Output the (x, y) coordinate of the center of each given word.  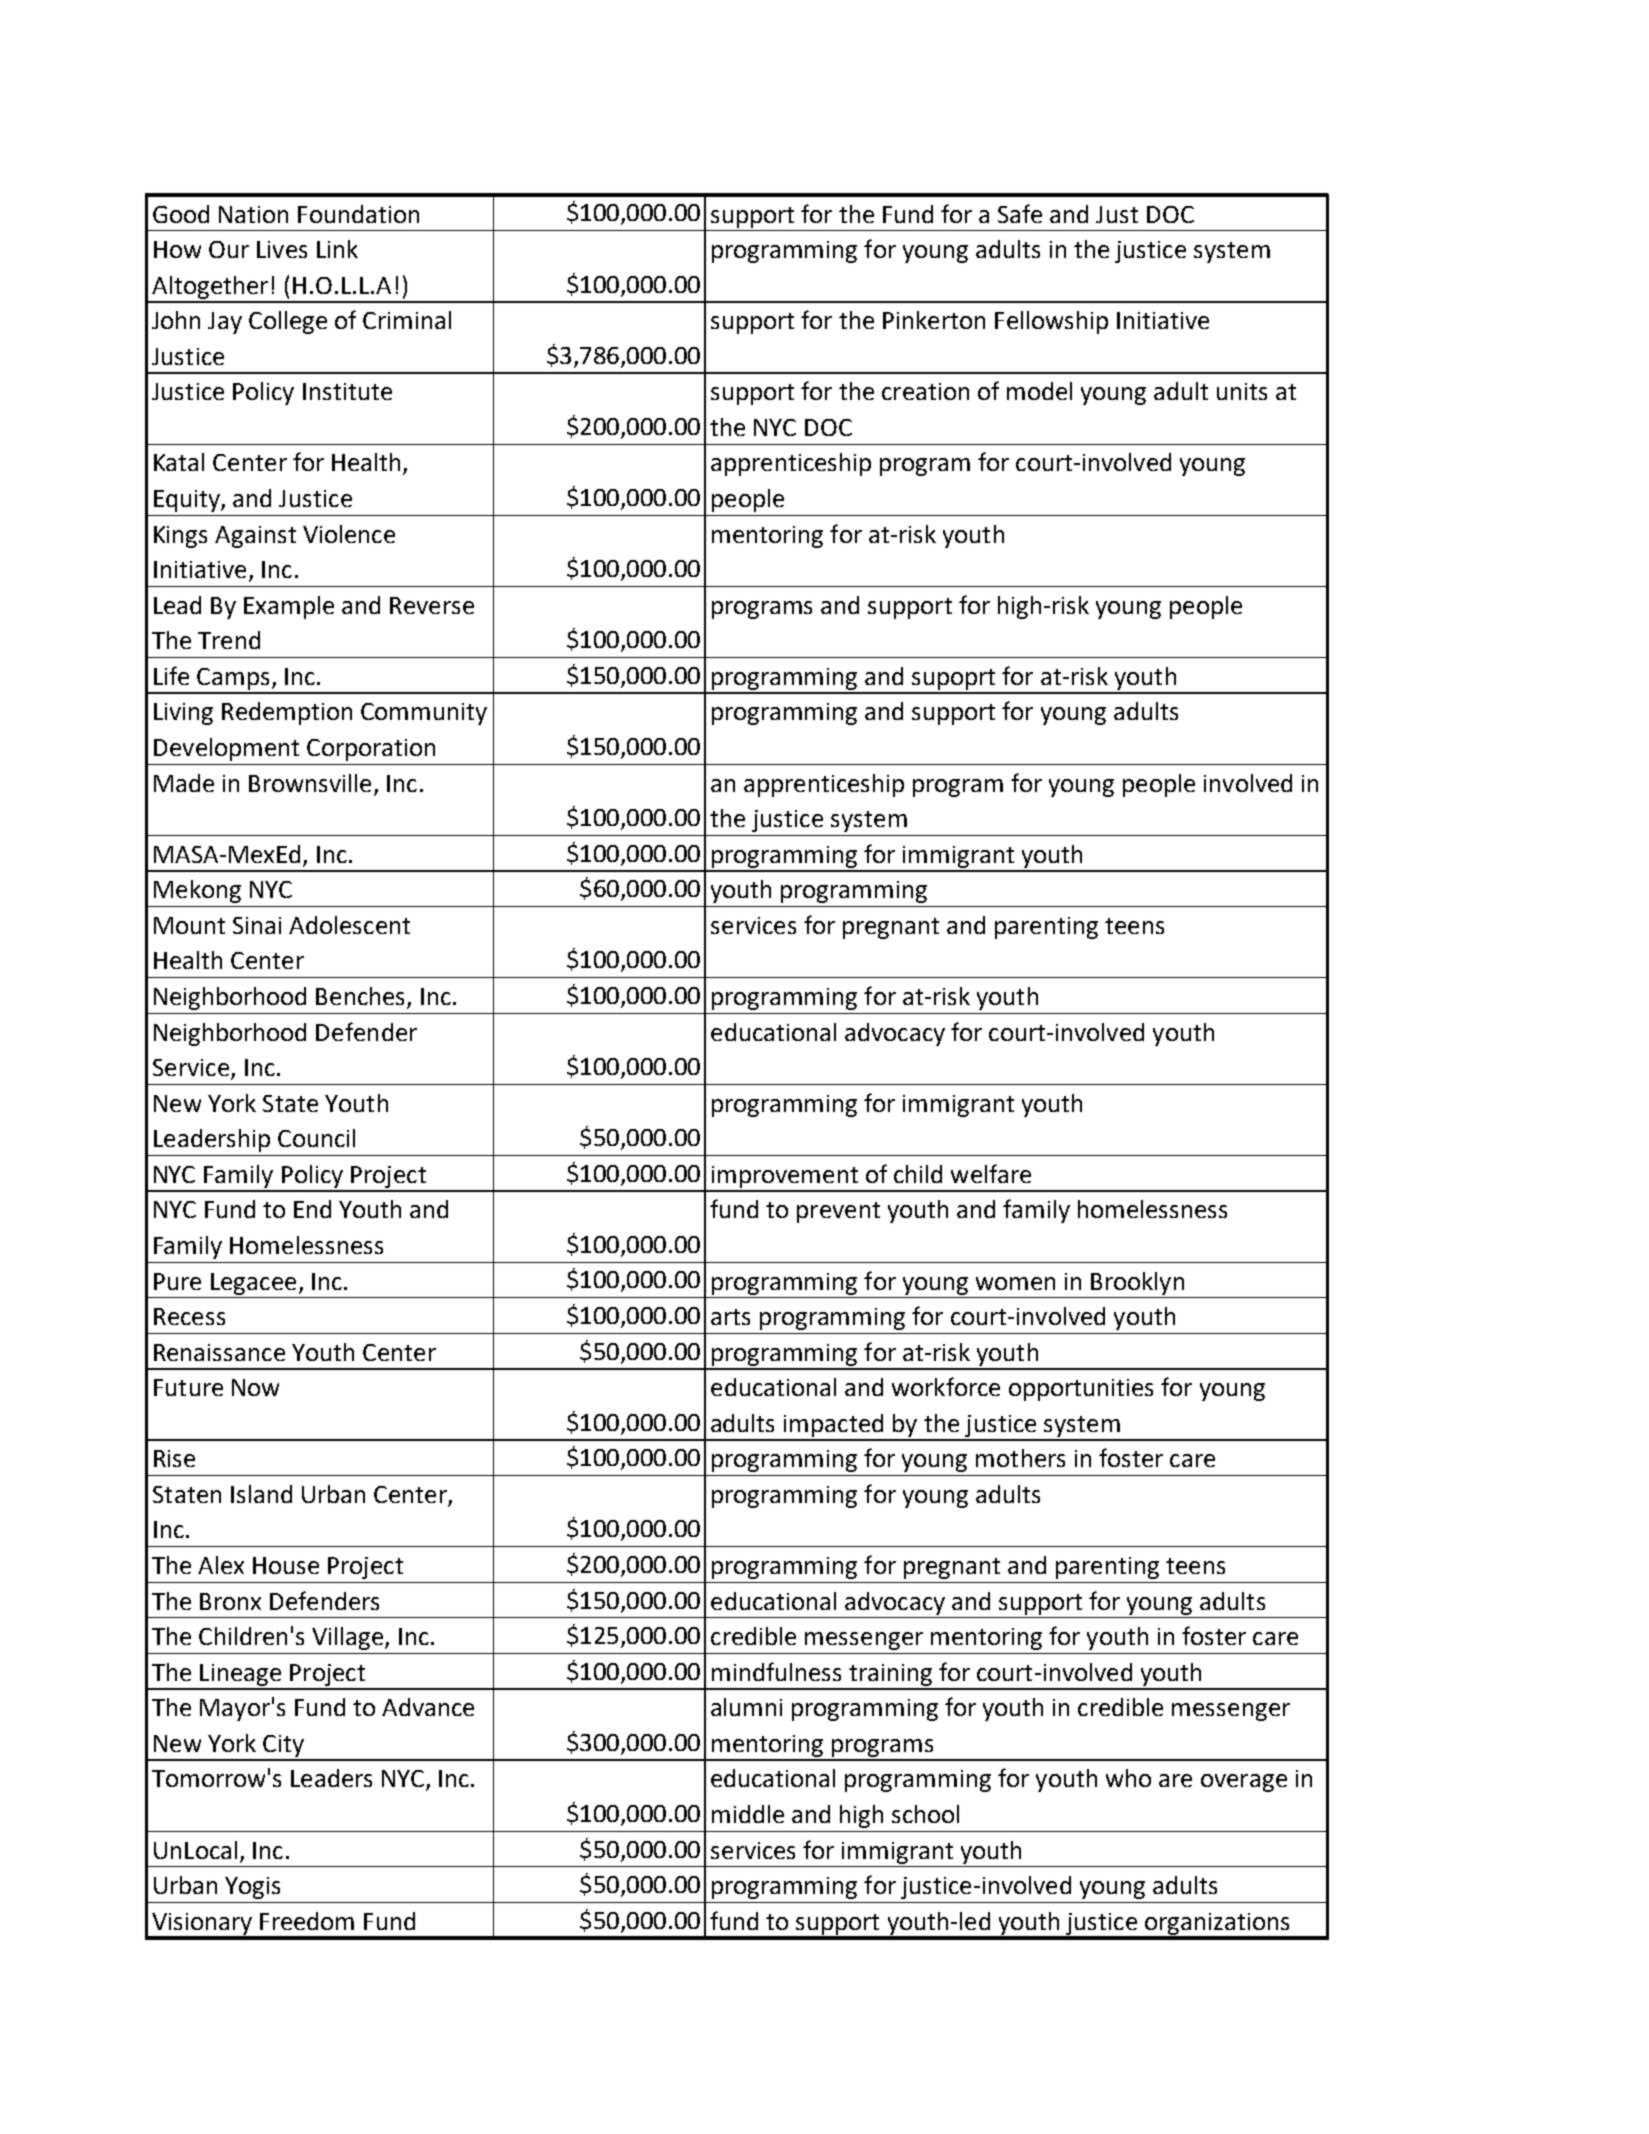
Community (424, 714)
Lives (282, 249)
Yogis (252, 1888)
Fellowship (1051, 322)
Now (255, 1387)
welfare (991, 1173)
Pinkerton (934, 320)
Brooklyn (1137, 1283)
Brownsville (310, 783)
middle (748, 1814)
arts (730, 1317)
